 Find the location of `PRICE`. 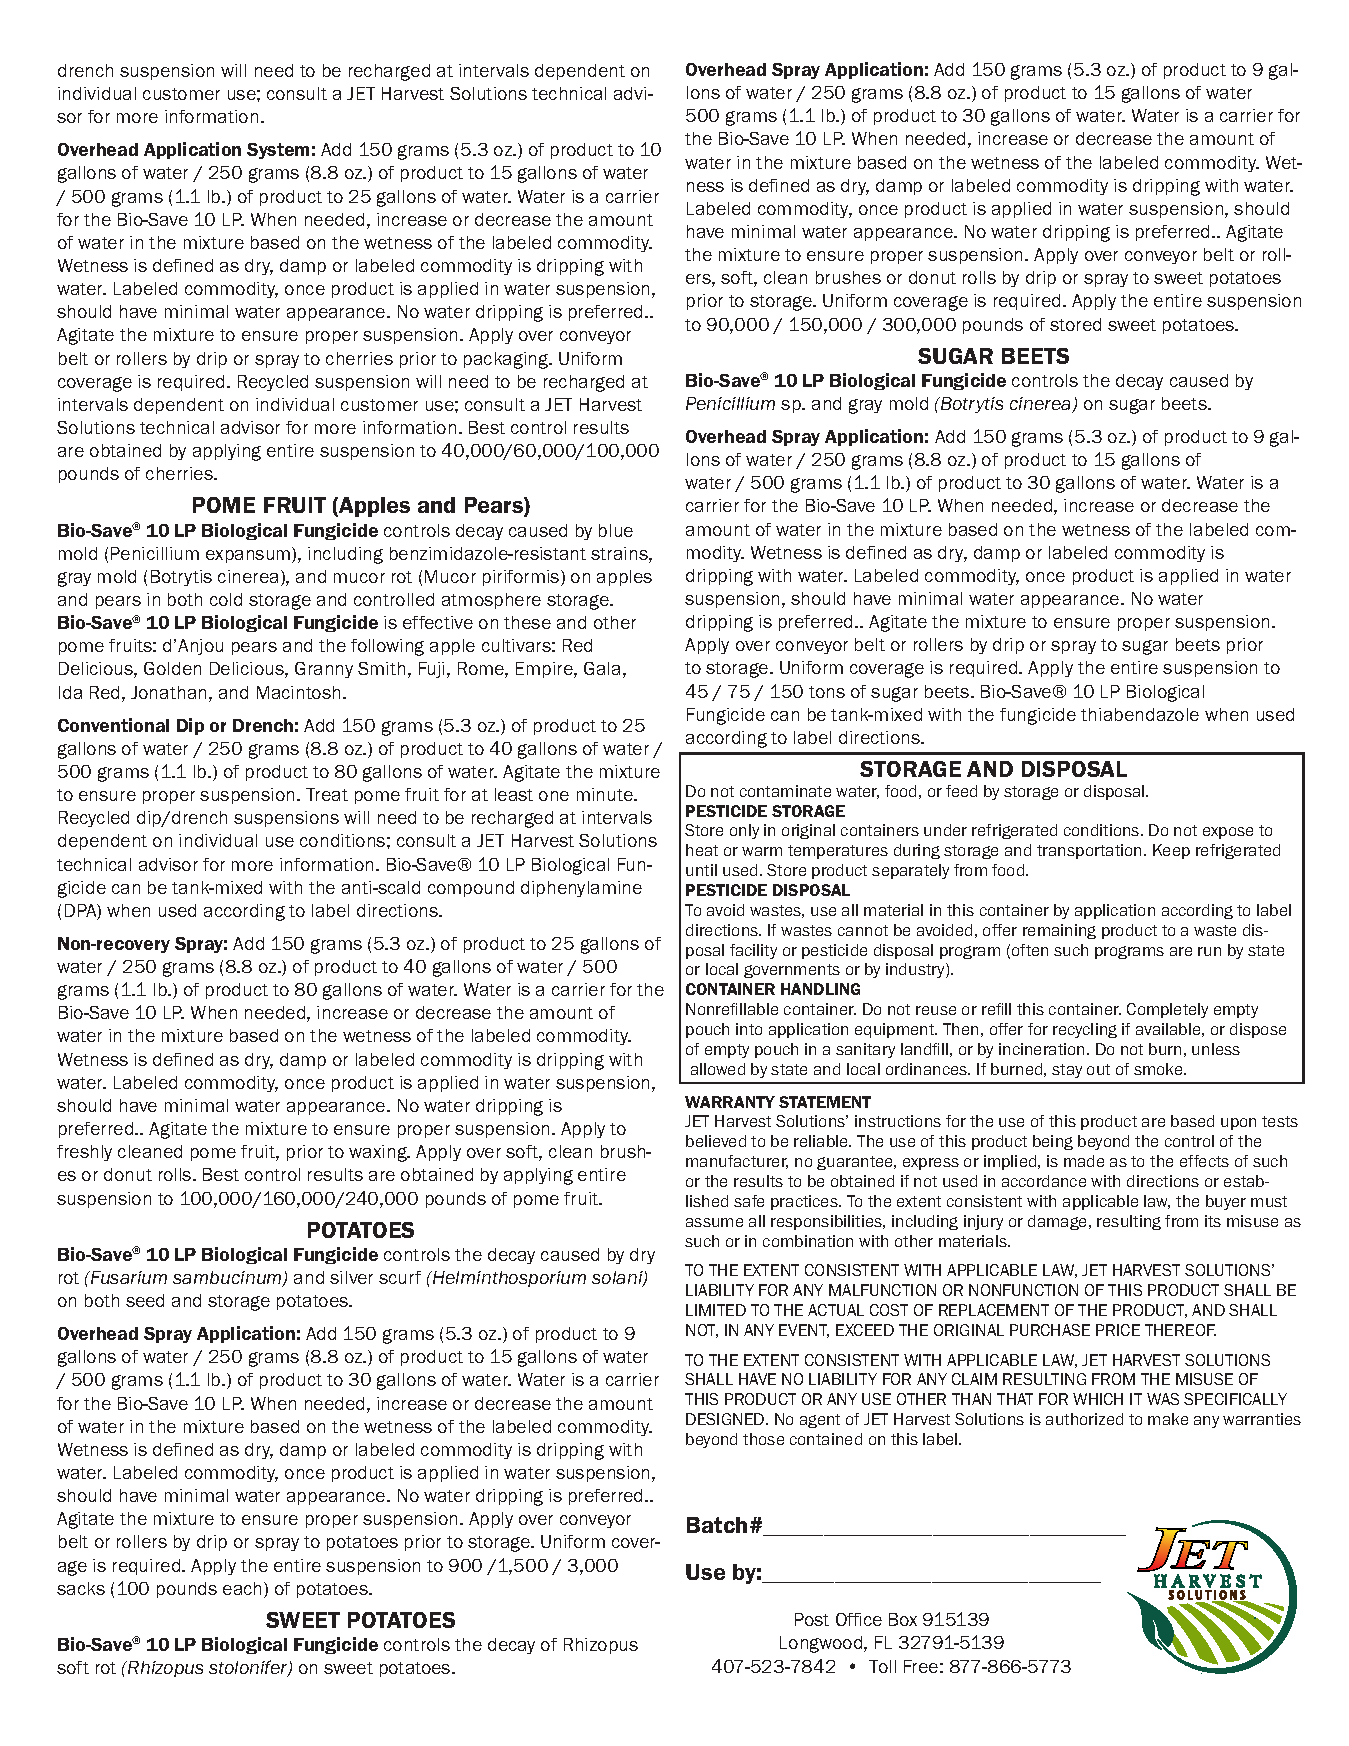

PRICE is located at coordinates (1118, 1330).
